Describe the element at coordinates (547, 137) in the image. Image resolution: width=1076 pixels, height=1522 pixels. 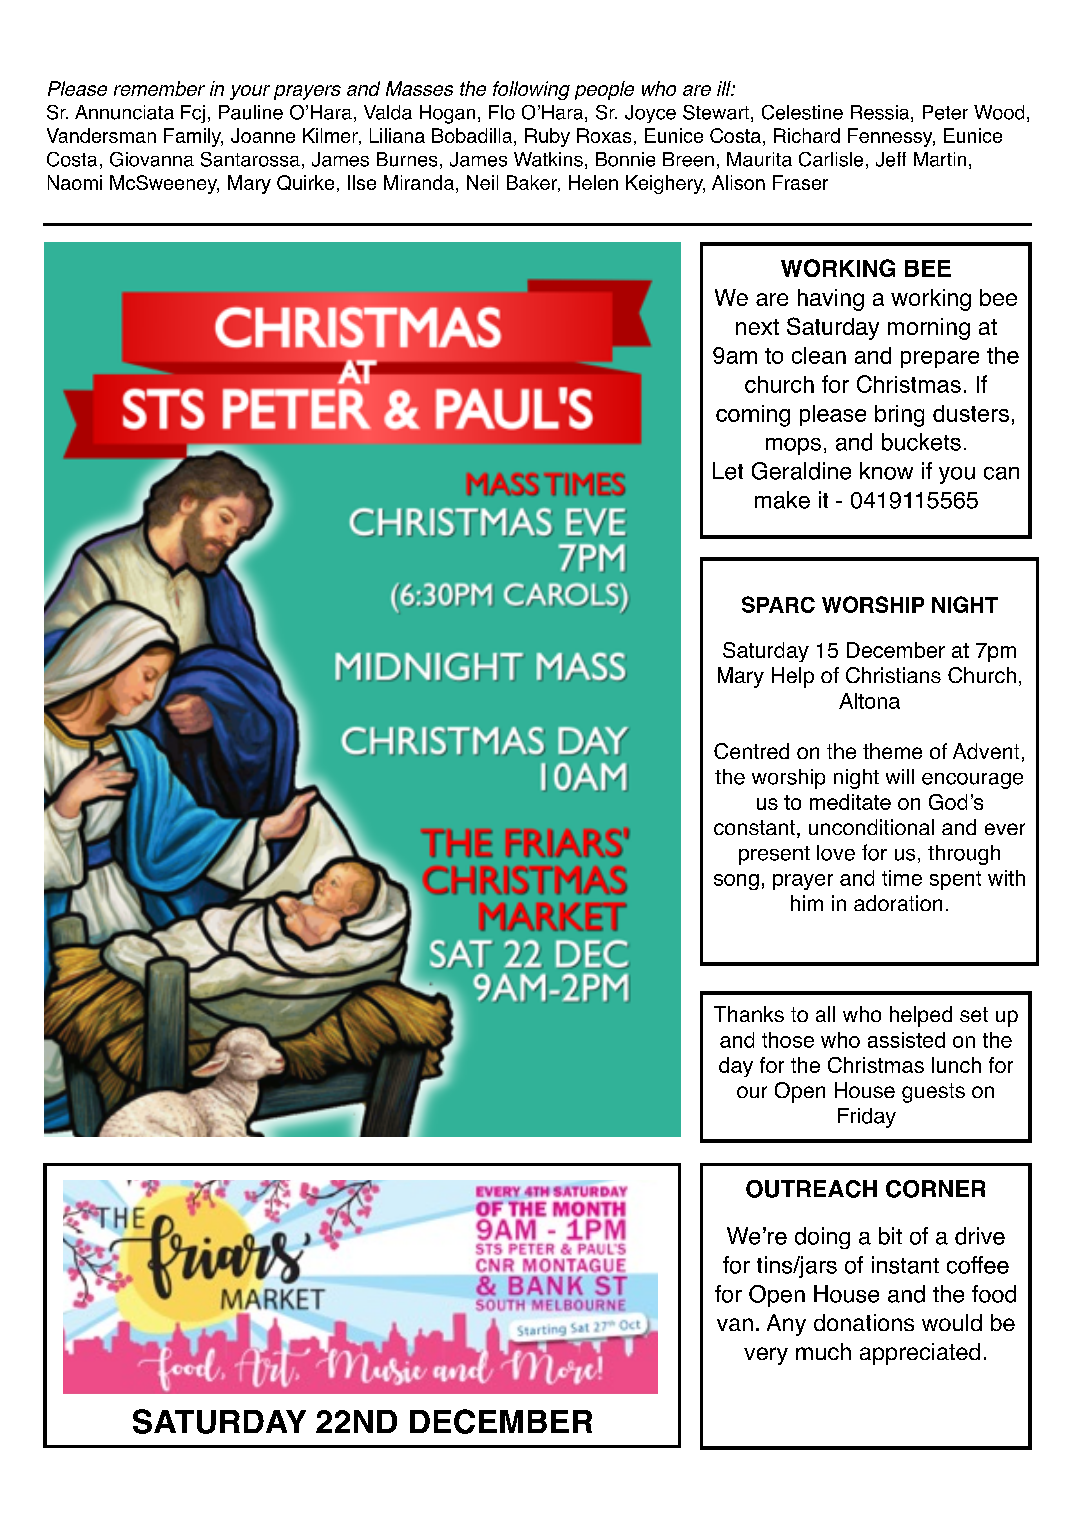
I see `Ruby` at that location.
